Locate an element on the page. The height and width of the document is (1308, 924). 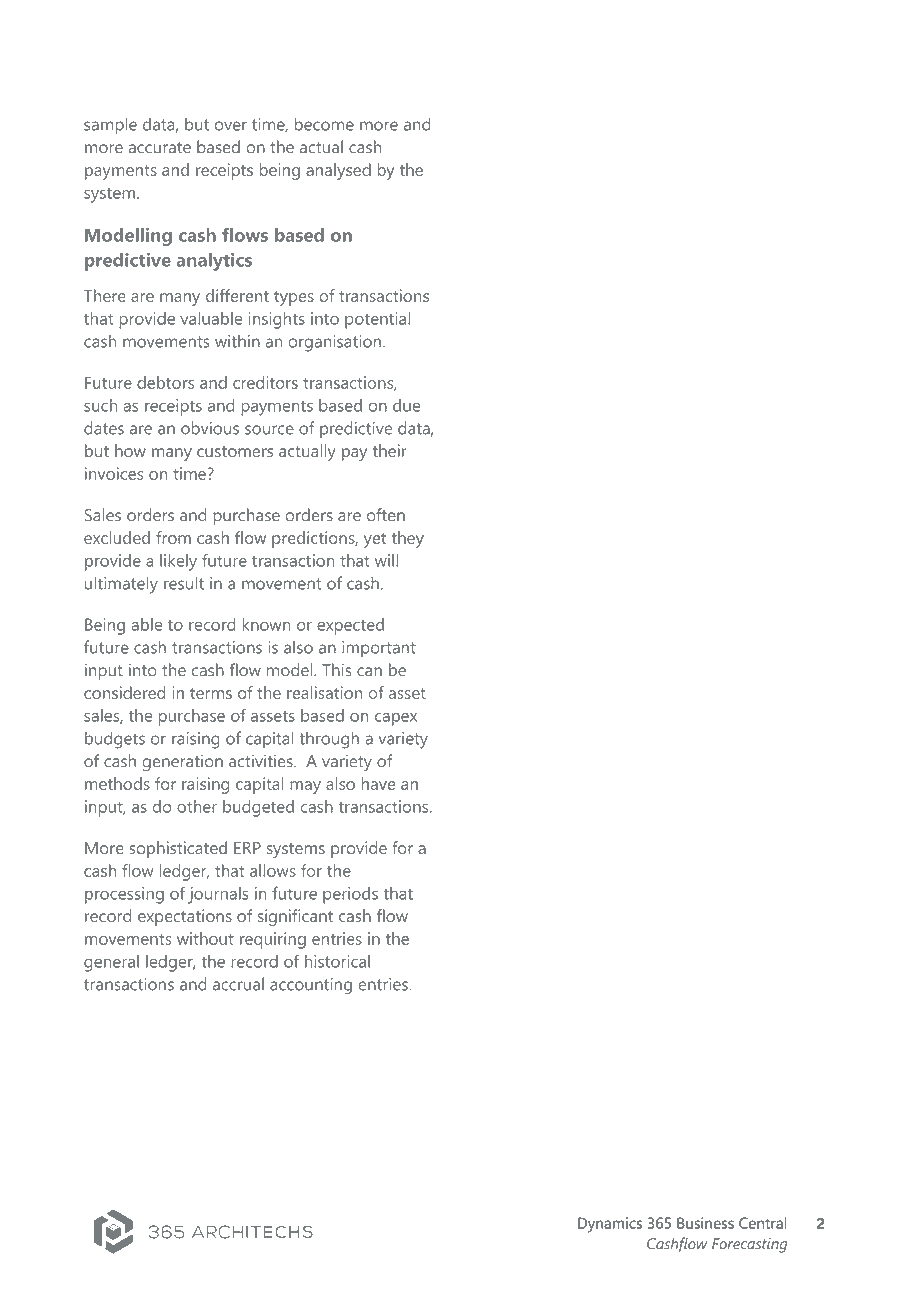
accrual is located at coordinates (238, 984).
